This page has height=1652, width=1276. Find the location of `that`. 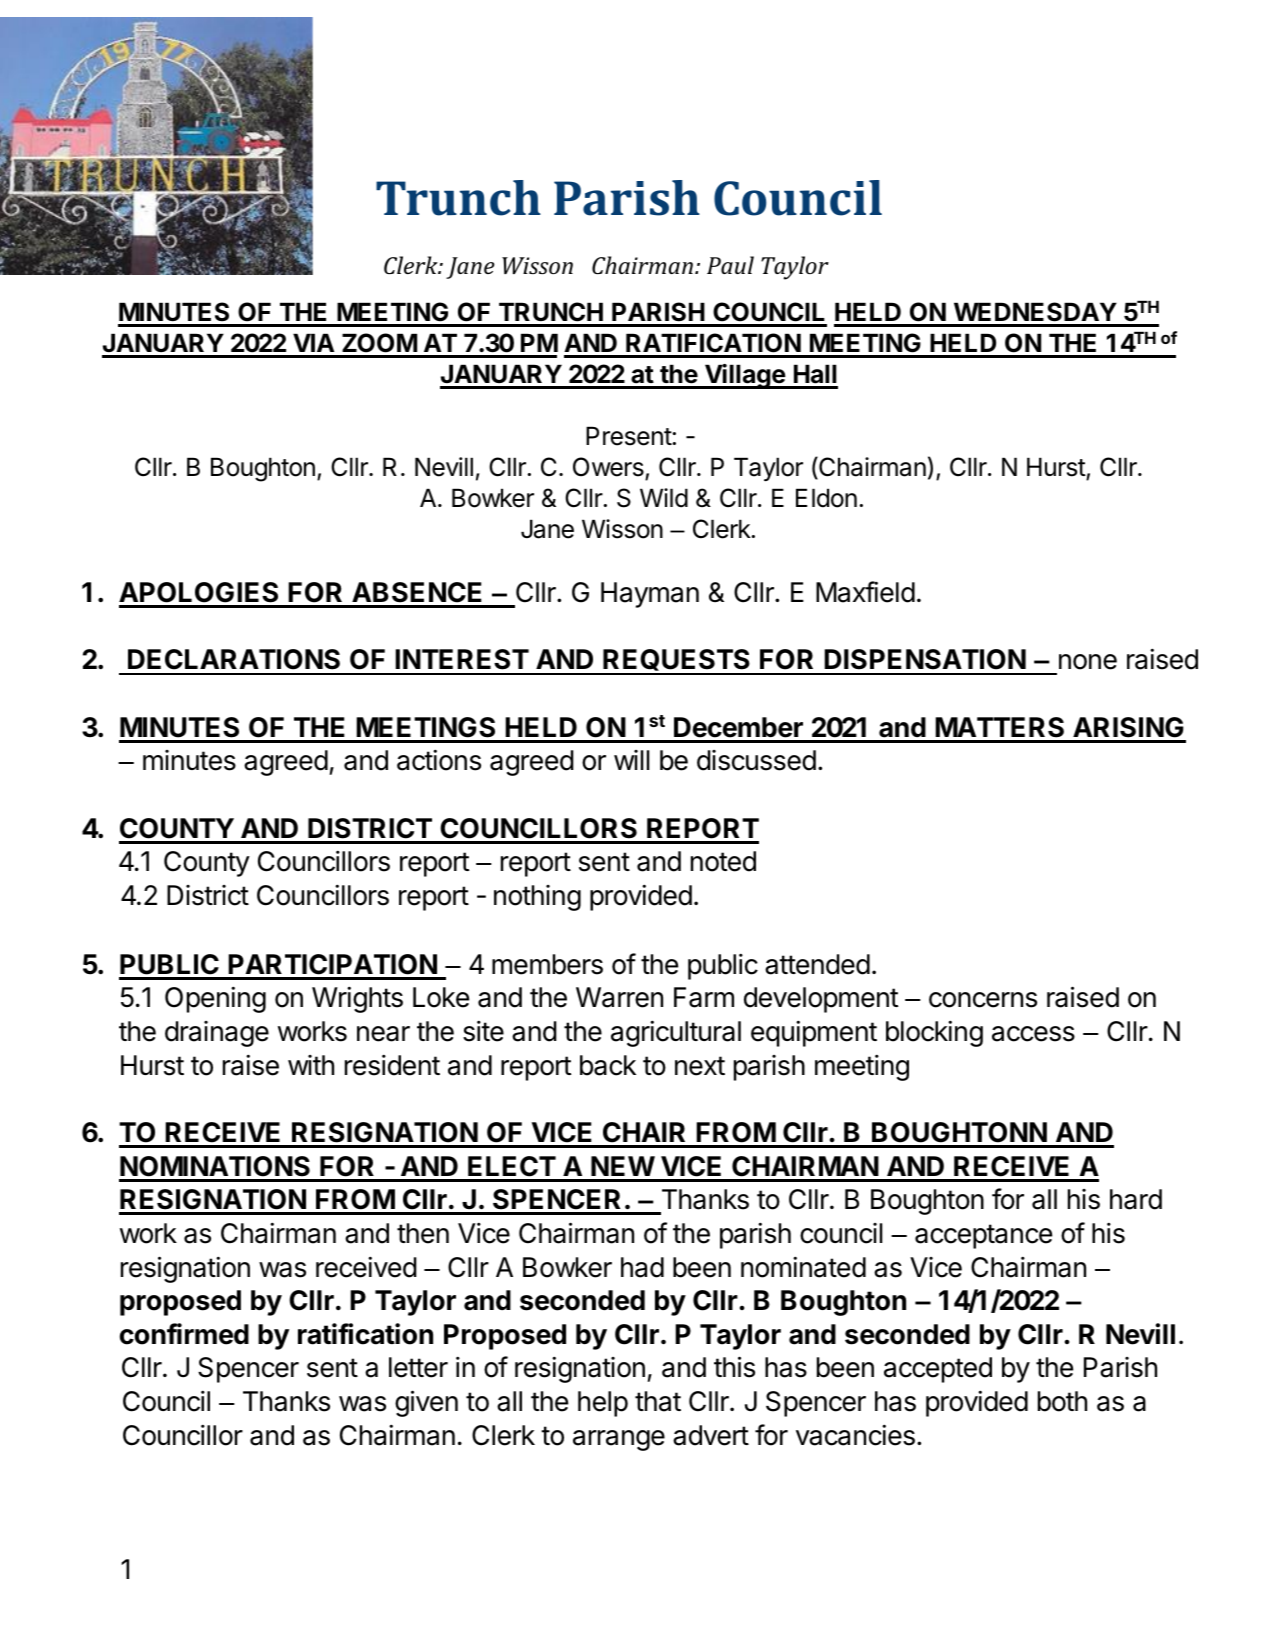

that is located at coordinates (658, 1401).
